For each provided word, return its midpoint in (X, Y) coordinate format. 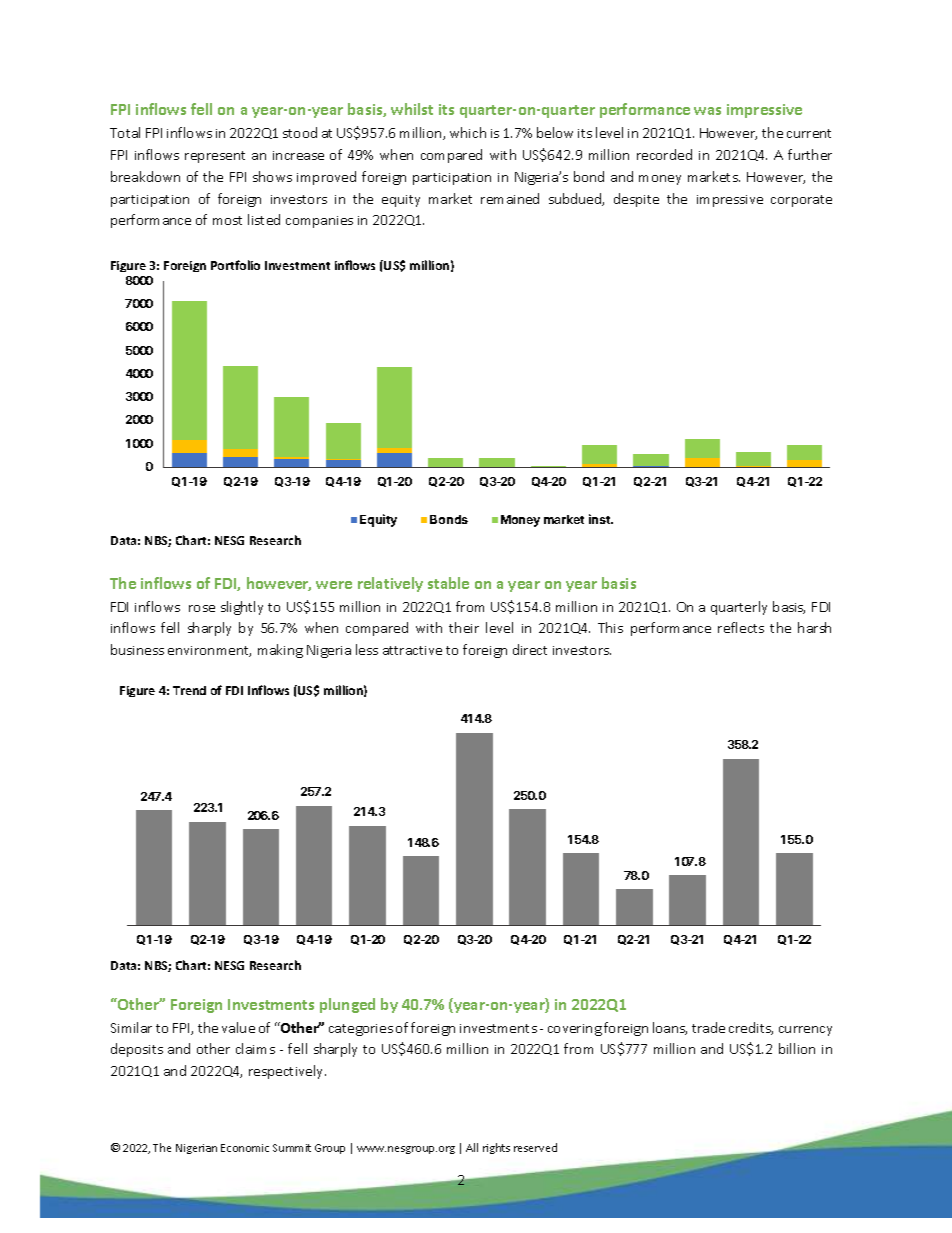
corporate (801, 201)
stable (448, 583)
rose (202, 608)
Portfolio (235, 265)
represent (215, 157)
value (238, 1027)
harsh (814, 627)
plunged (347, 1005)
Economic (245, 1148)
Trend (189, 690)
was (707, 111)
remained (510, 198)
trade (708, 1027)
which (468, 132)
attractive (412, 650)
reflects (741, 627)
